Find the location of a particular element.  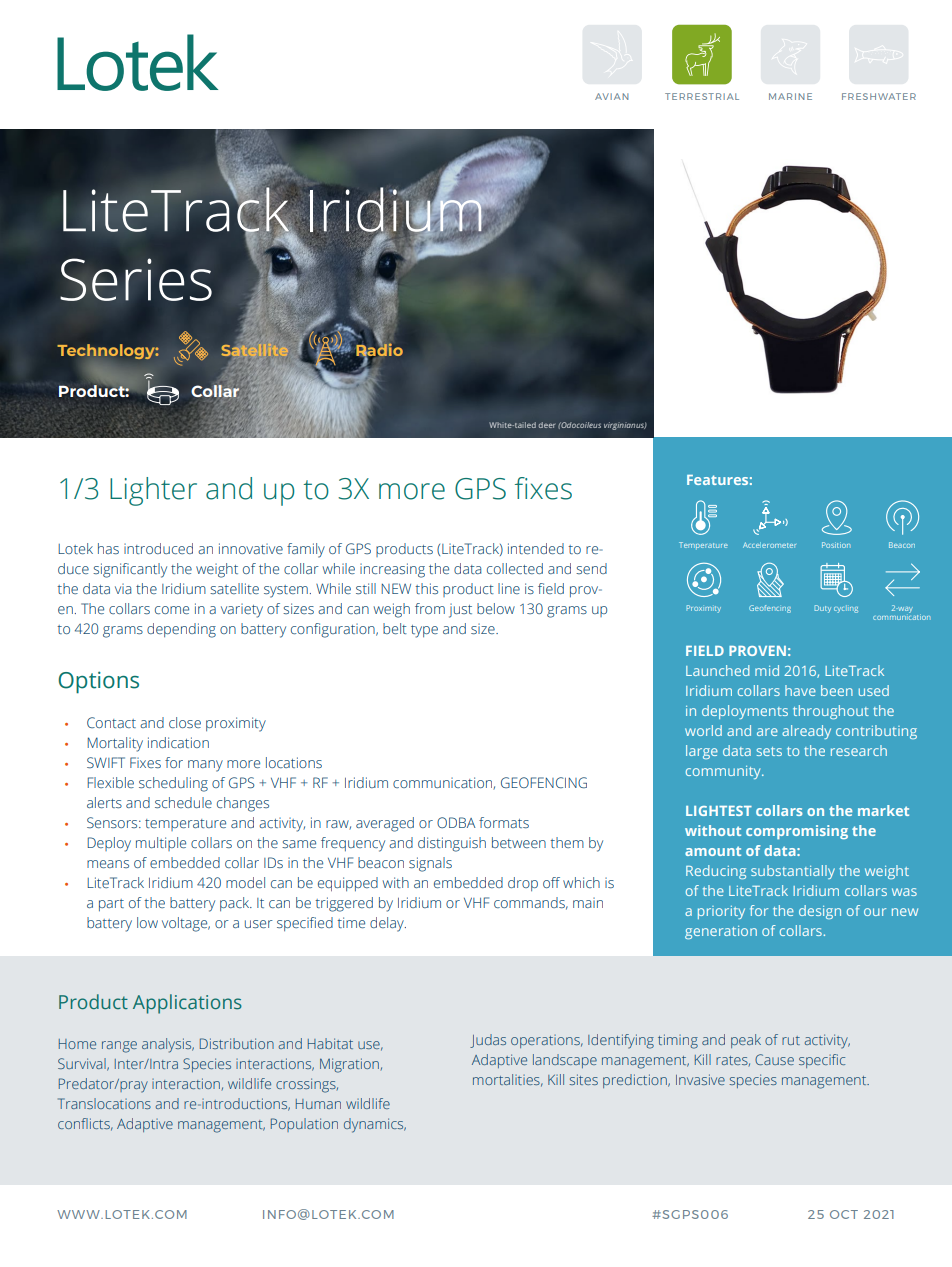

drop is located at coordinates (523, 884).
